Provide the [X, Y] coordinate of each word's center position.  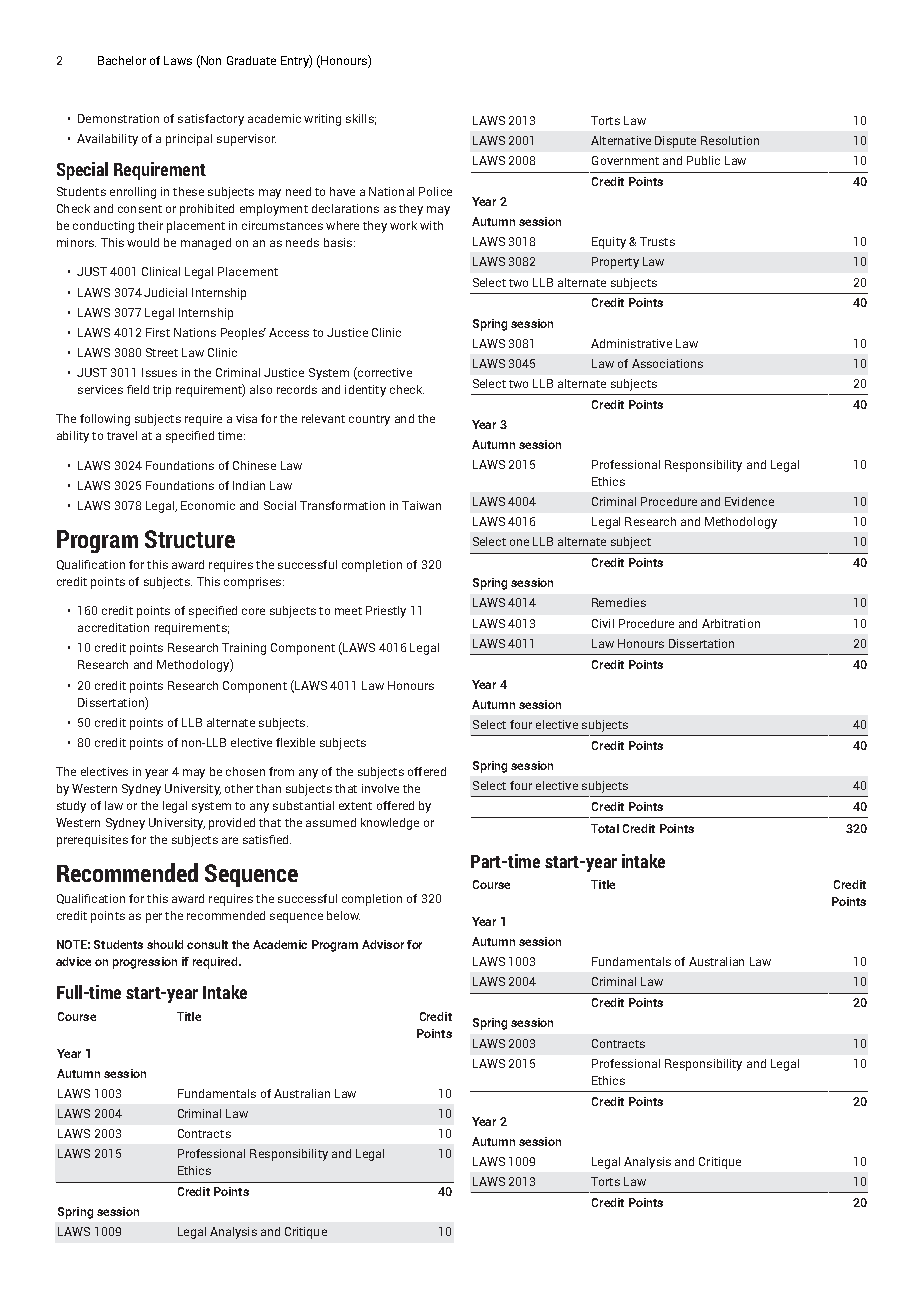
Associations [667, 363]
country [369, 420]
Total [605, 828]
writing [322, 120]
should [165, 944]
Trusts [657, 241]
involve [380, 788]
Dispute [675, 142]
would [143, 242]
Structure [190, 539]
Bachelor [122, 60]
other [239, 788]
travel [122, 435]
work [403, 225]
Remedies [619, 602]
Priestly [386, 612]
